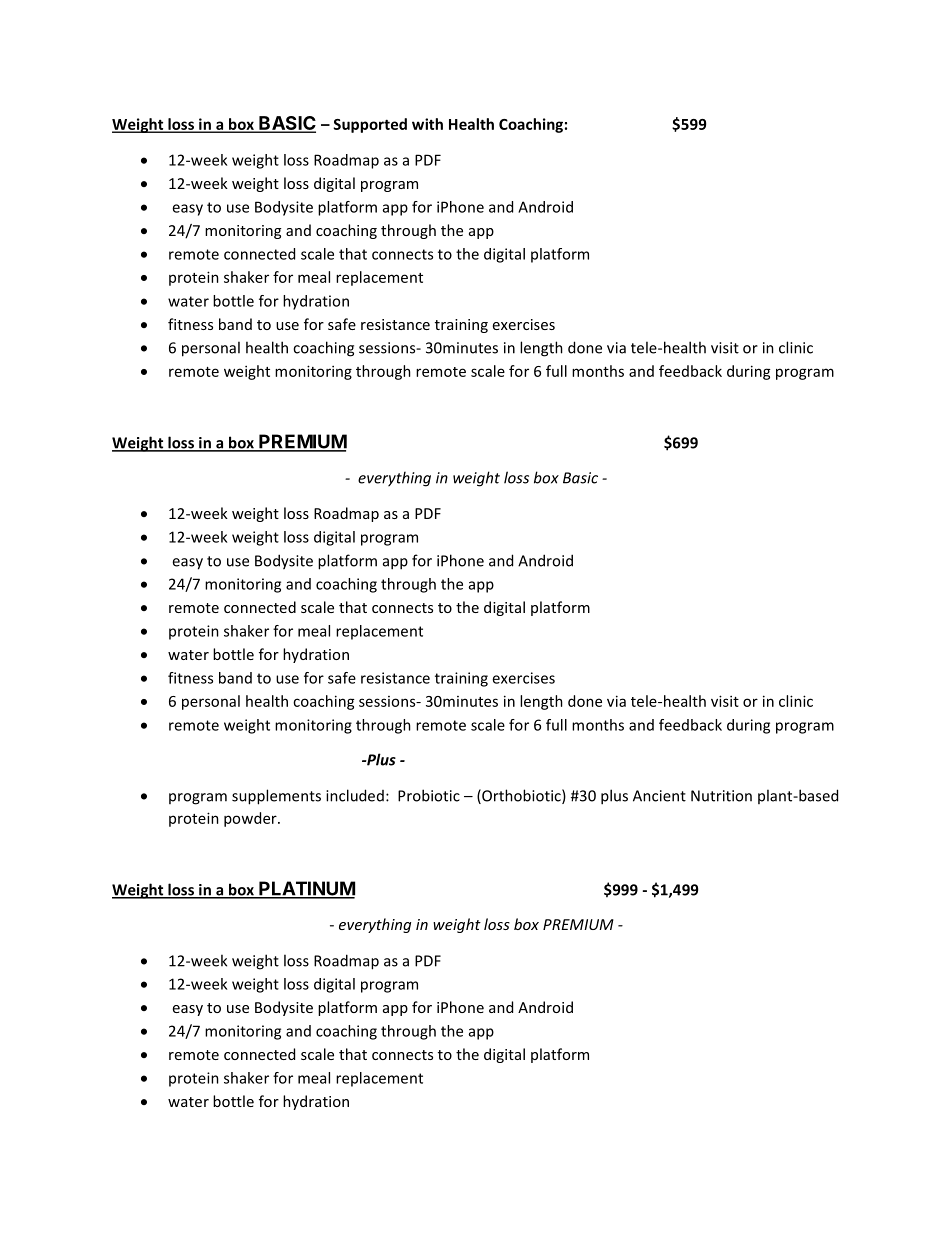 The image size is (952, 1233). I want to click on with, so click(427, 124).
